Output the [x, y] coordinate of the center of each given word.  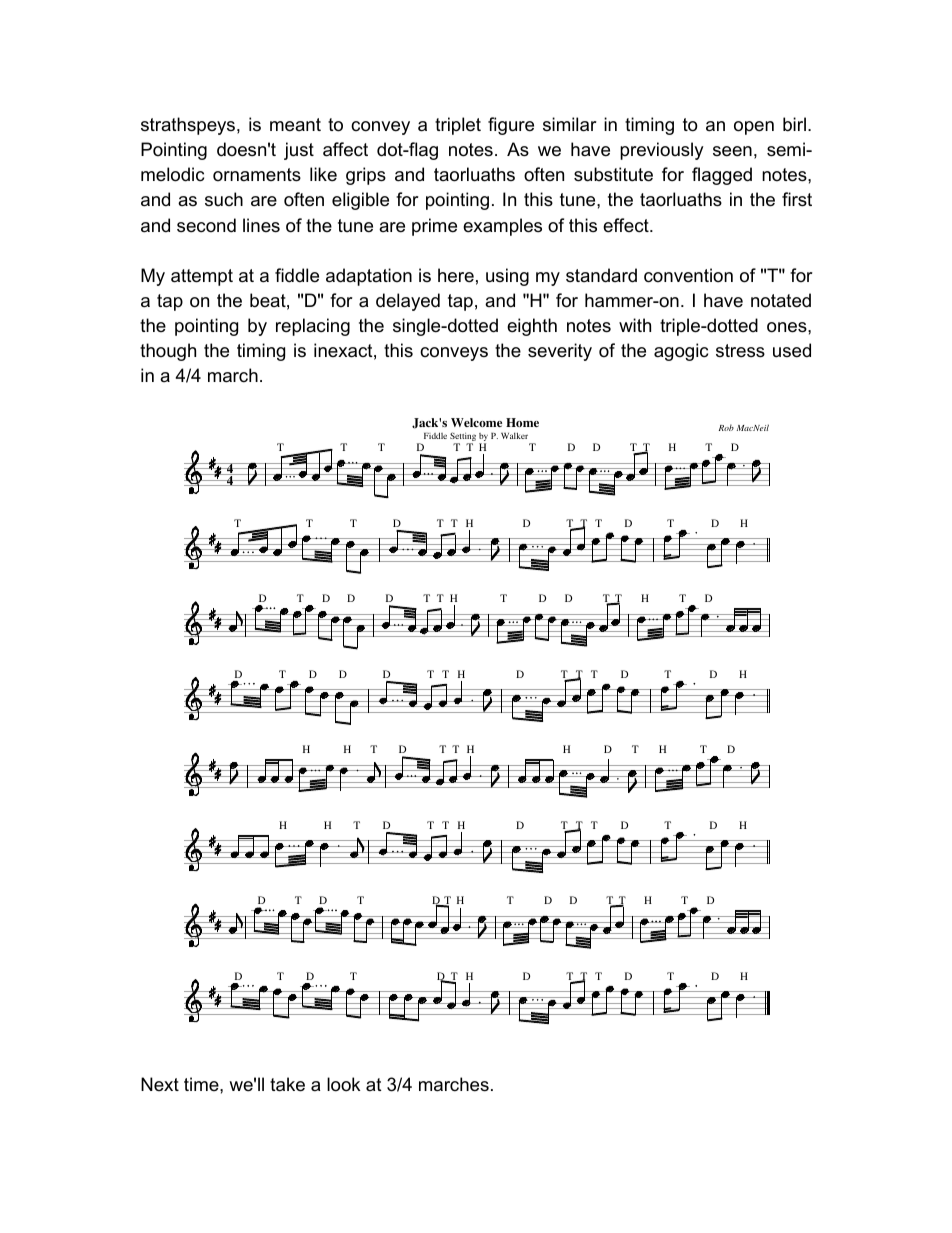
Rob [726, 427]
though [168, 352]
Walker [514, 435]
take [287, 1084]
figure [511, 126]
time [202, 1084]
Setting [463, 438]
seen [732, 151]
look [343, 1084]
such [224, 199]
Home [522, 422]
